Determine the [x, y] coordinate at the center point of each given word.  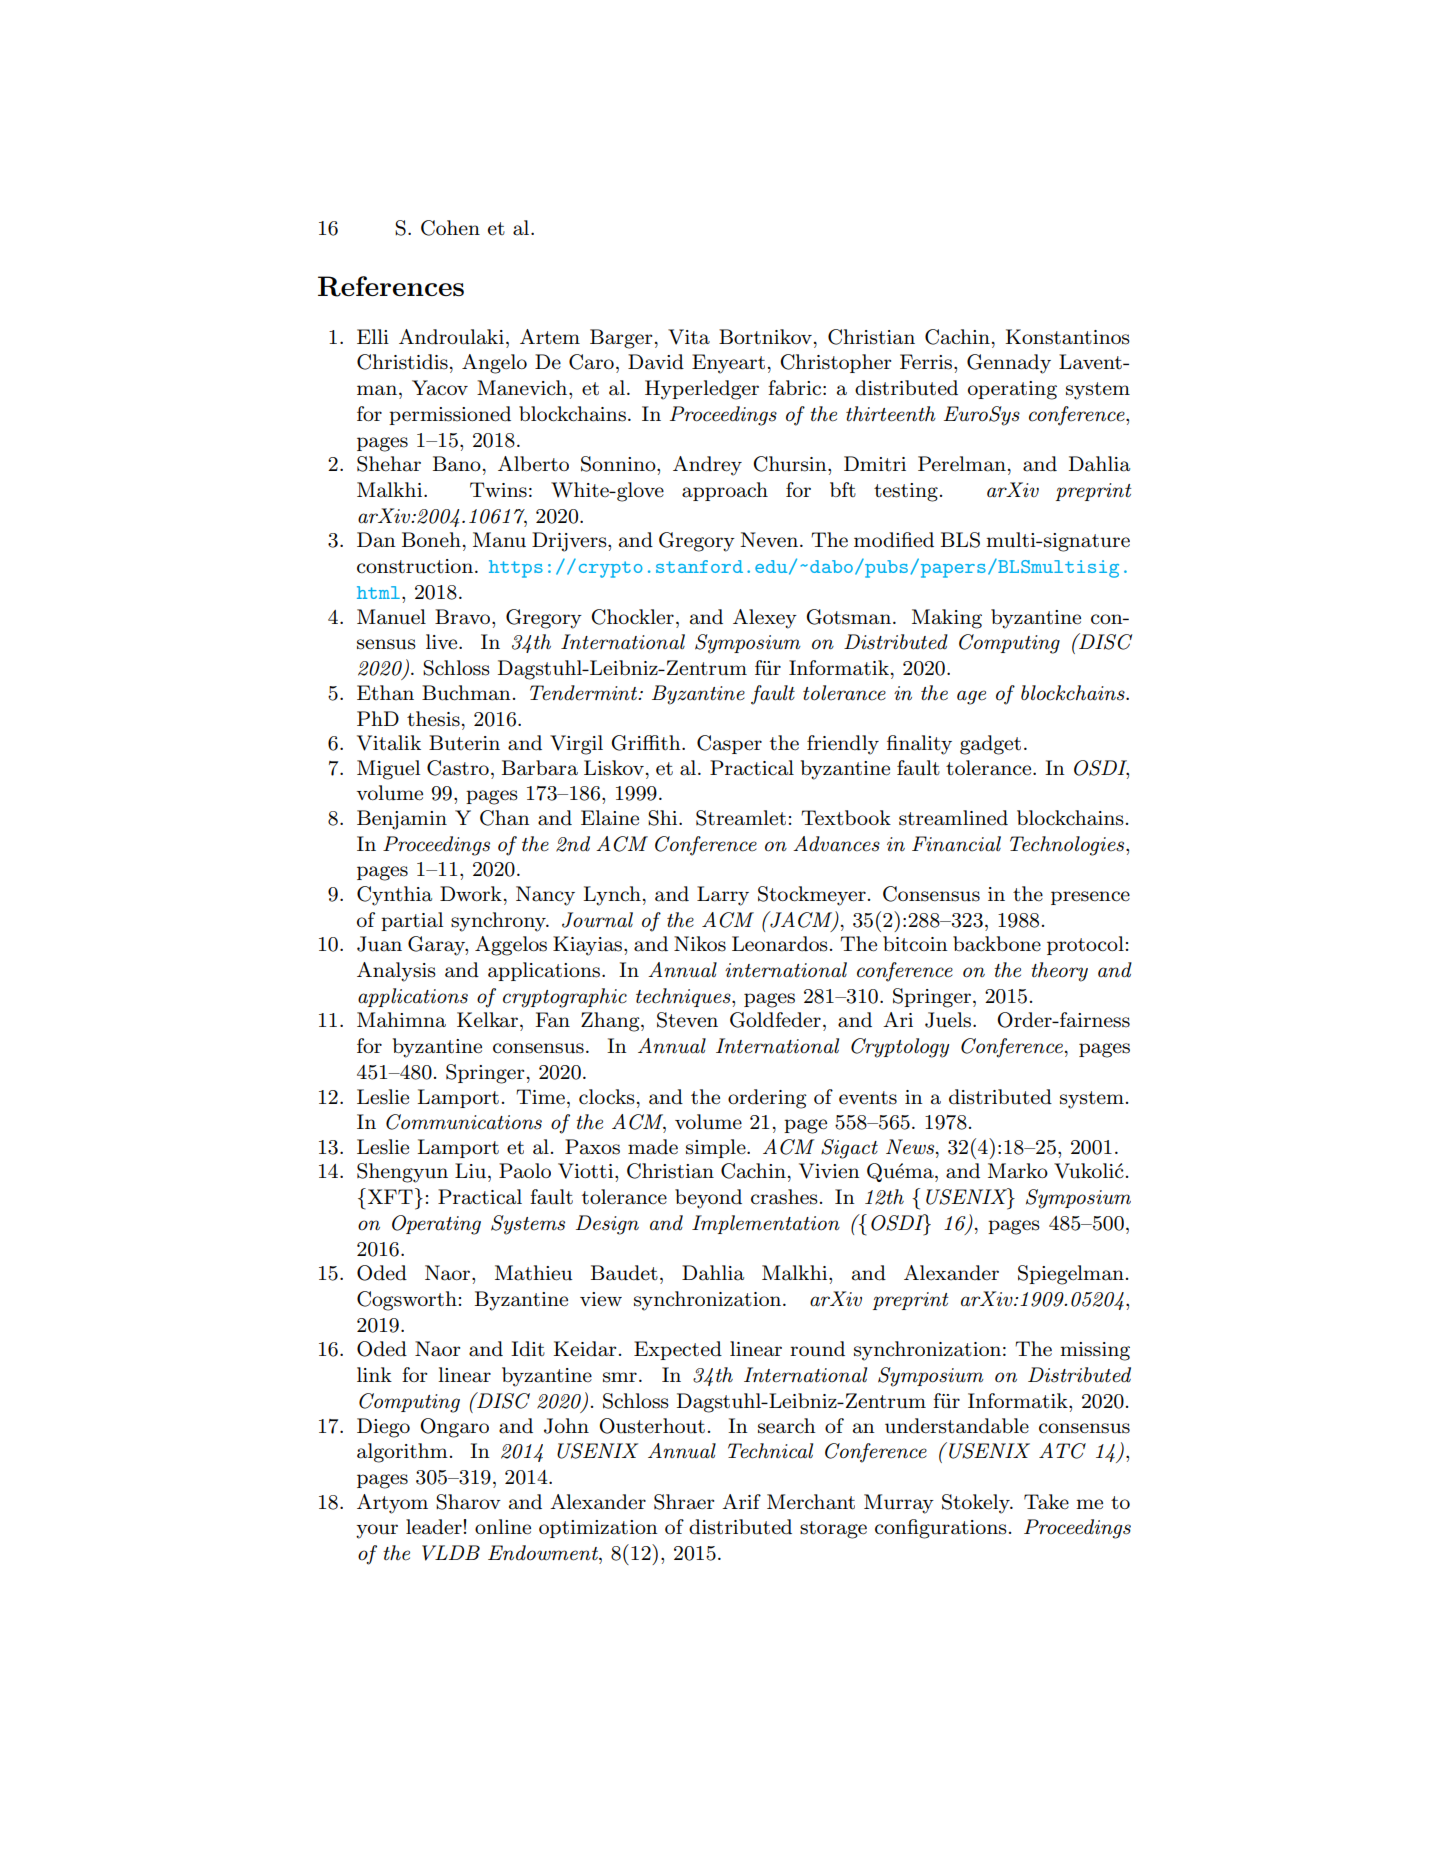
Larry [723, 896]
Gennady [1009, 364]
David [656, 362]
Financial [956, 844]
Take [1046, 1502]
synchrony [499, 922]
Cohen [450, 228]
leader [435, 1527]
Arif [741, 1501]
